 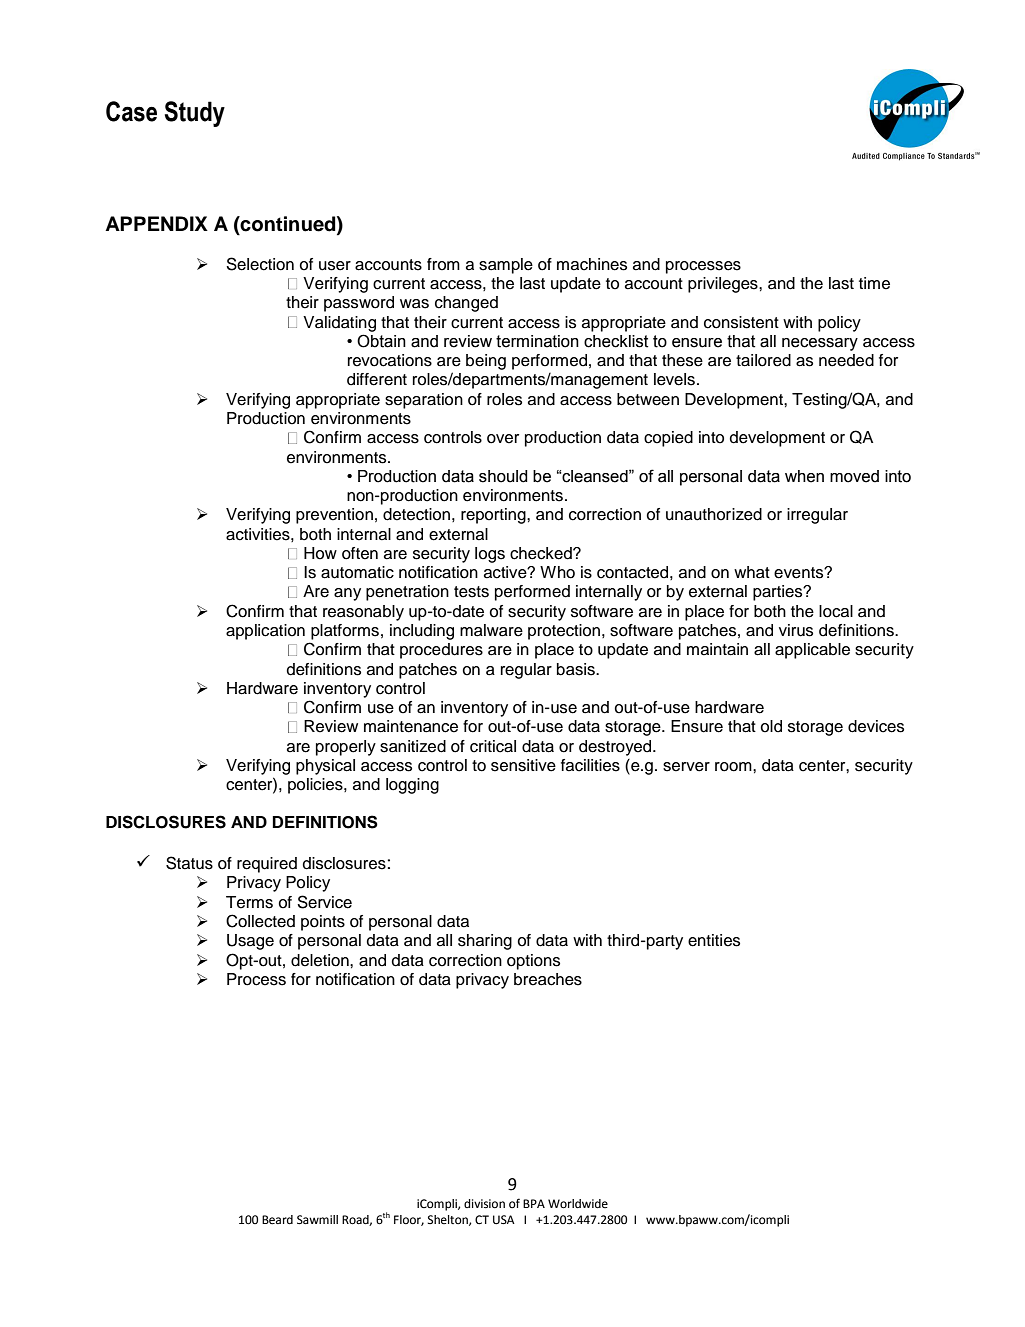 I want to click on different, so click(x=377, y=379).
